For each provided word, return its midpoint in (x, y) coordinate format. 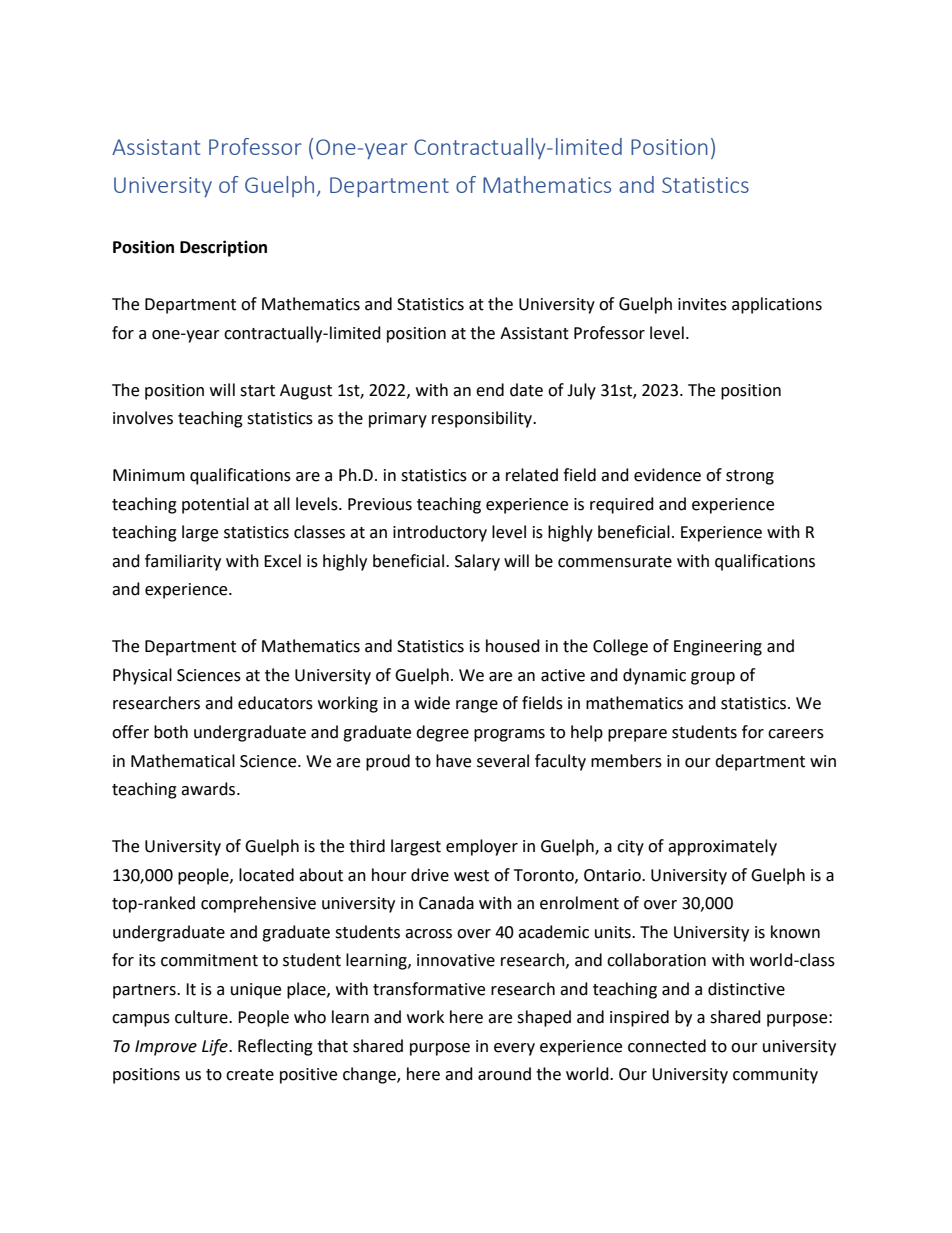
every (514, 1049)
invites (702, 304)
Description (223, 248)
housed (513, 646)
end (490, 390)
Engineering (718, 648)
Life (216, 1047)
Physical (142, 676)
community (775, 1076)
